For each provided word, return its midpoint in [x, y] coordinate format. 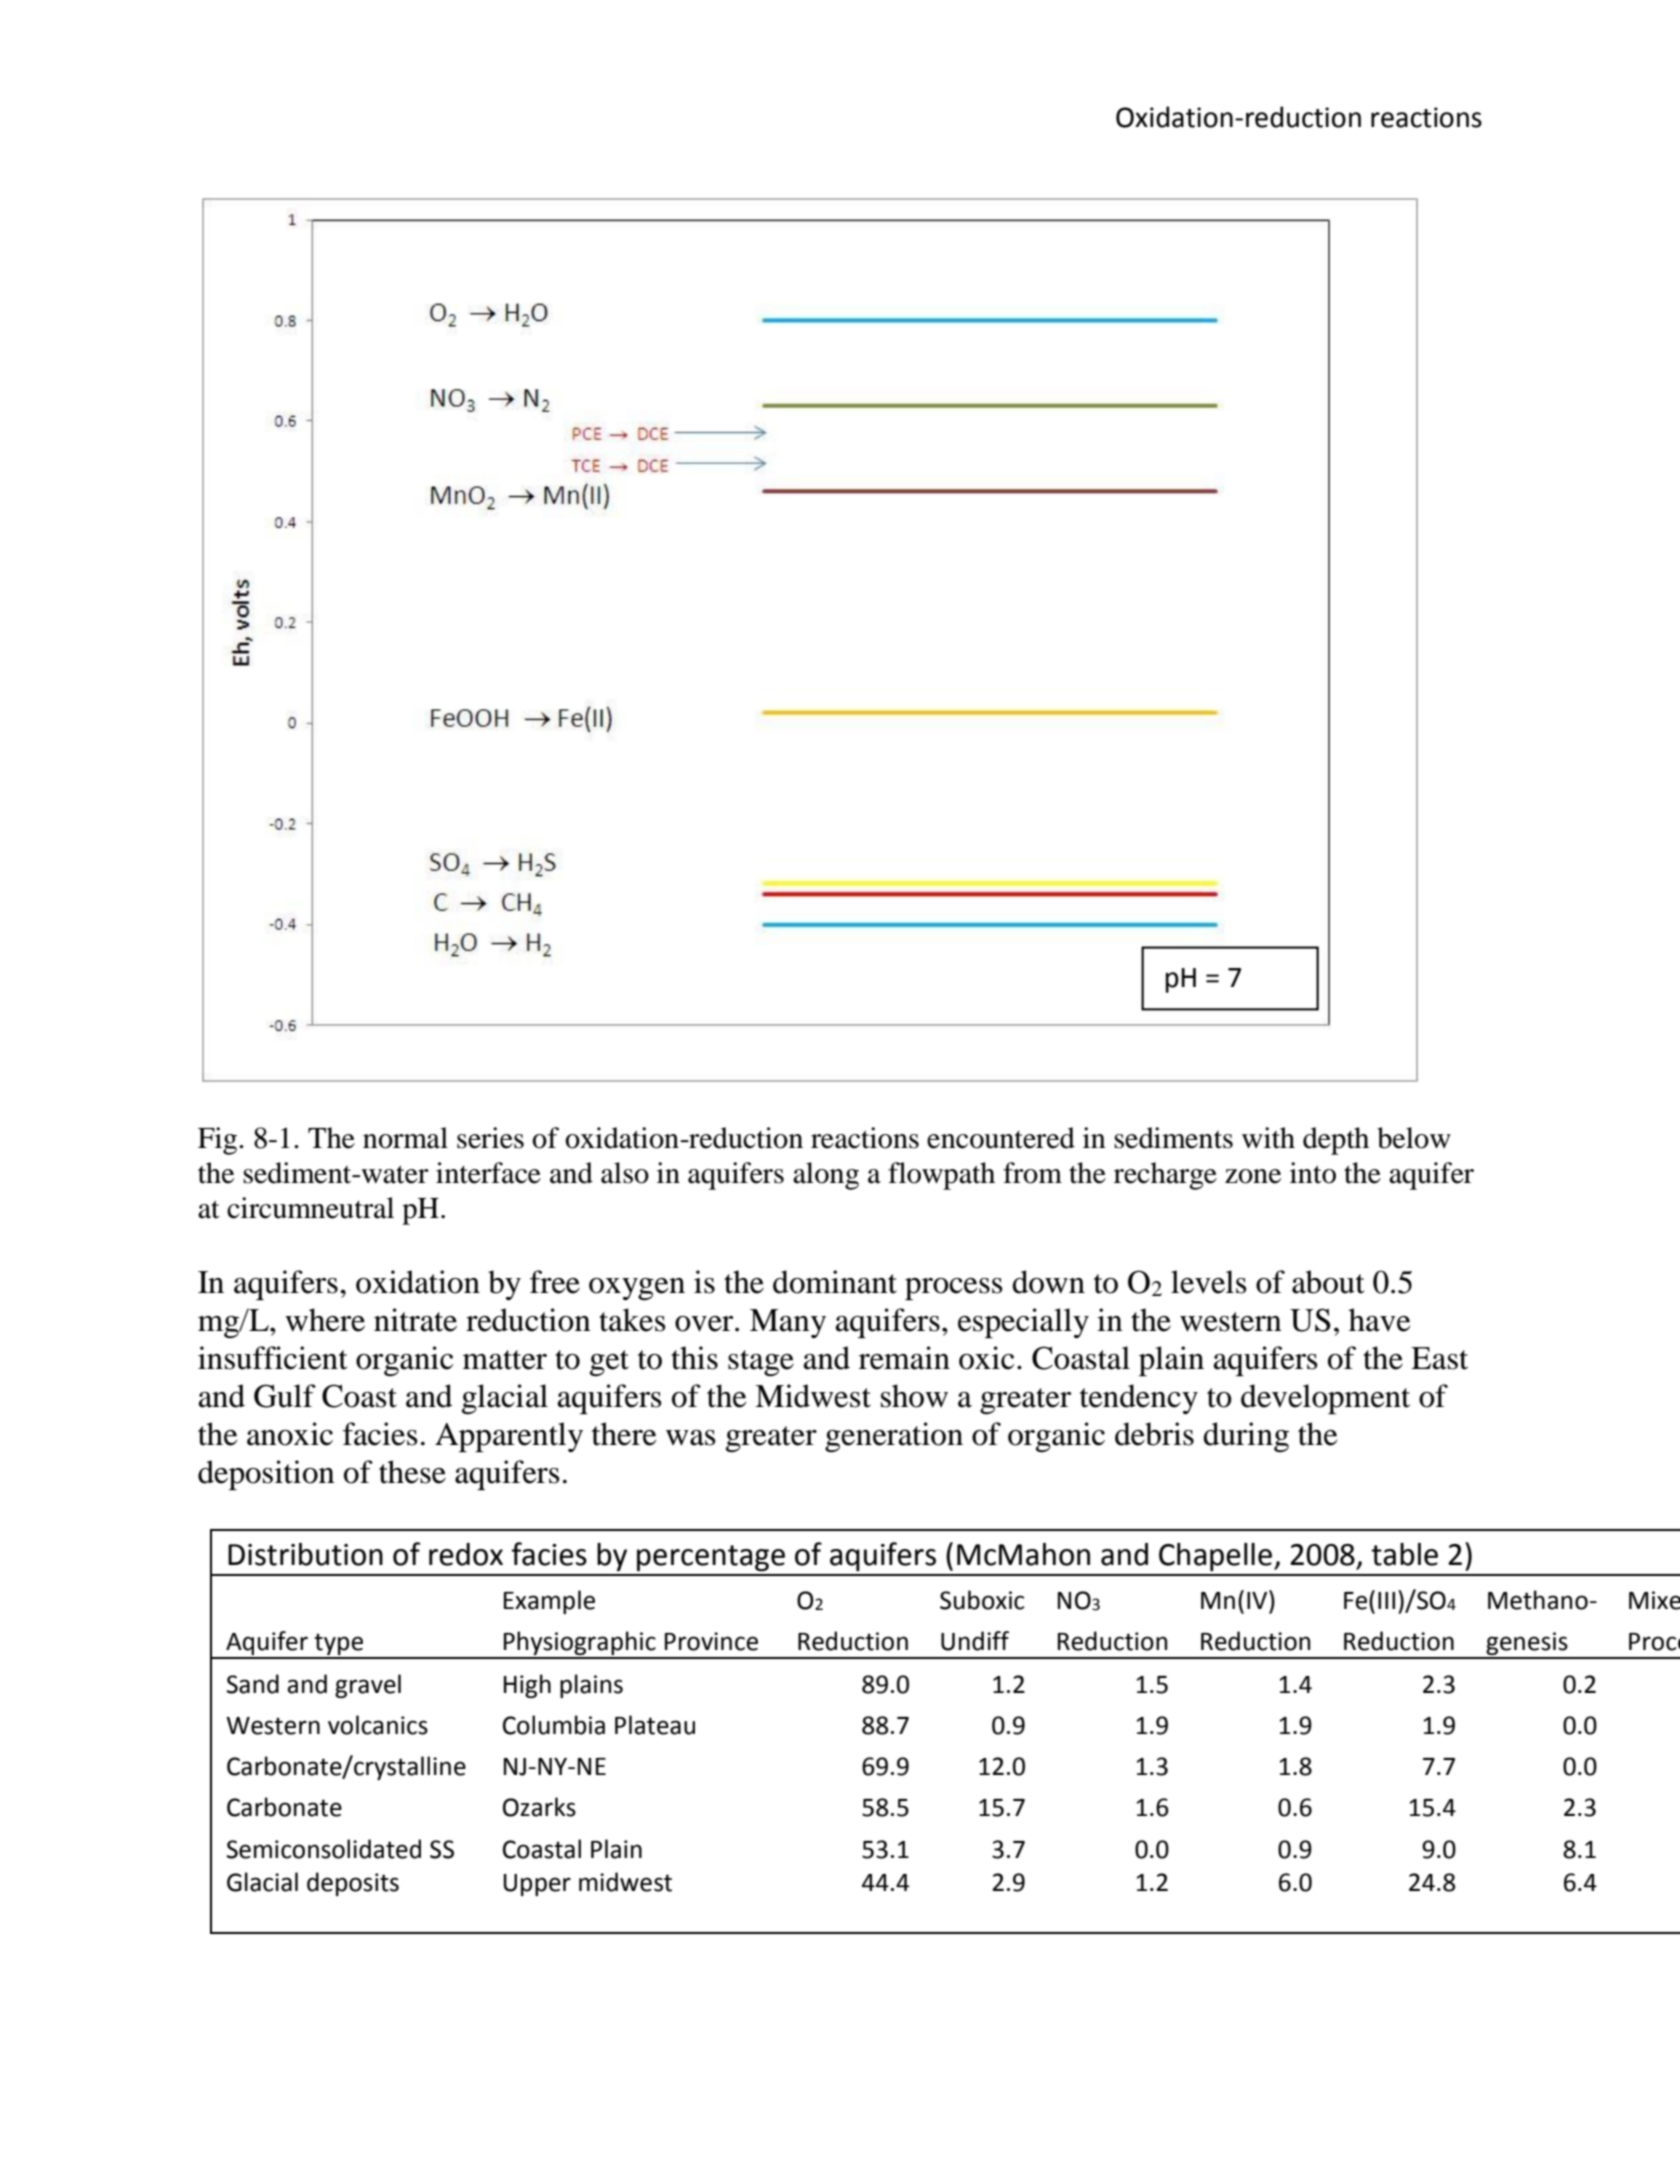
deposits [353, 1884]
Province [711, 1641]
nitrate [415, 1320]
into [1313, 1173]
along [826, 1176]
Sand [253, 1684]
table [1404, 1554]
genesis [1527, 1645]
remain [904, 1358]
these [412, 1472]
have [1379, 1320]
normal [405, 1138]
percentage [711, 1558]
